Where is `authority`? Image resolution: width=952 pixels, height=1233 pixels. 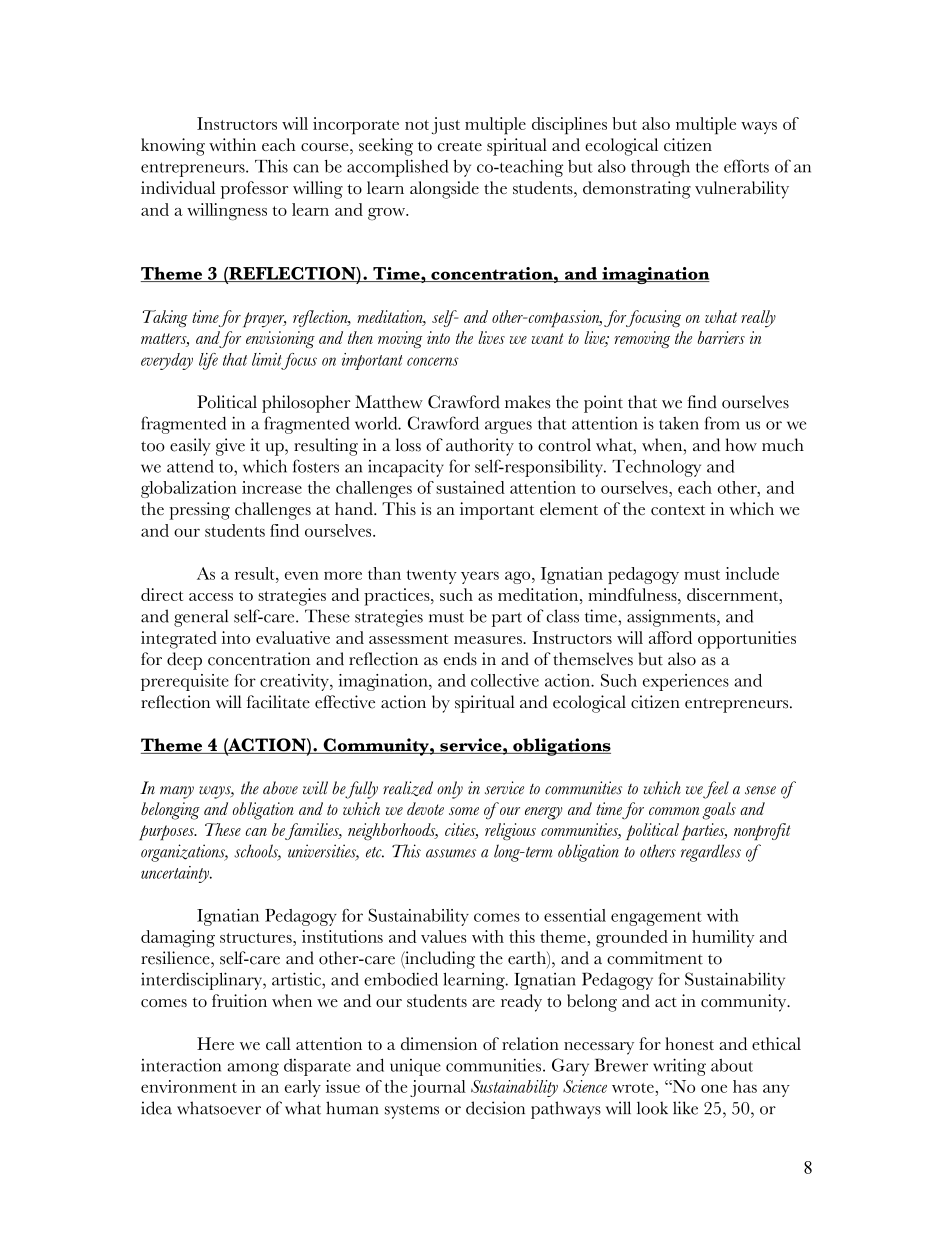
authority is located at coordinates (480, 447).
